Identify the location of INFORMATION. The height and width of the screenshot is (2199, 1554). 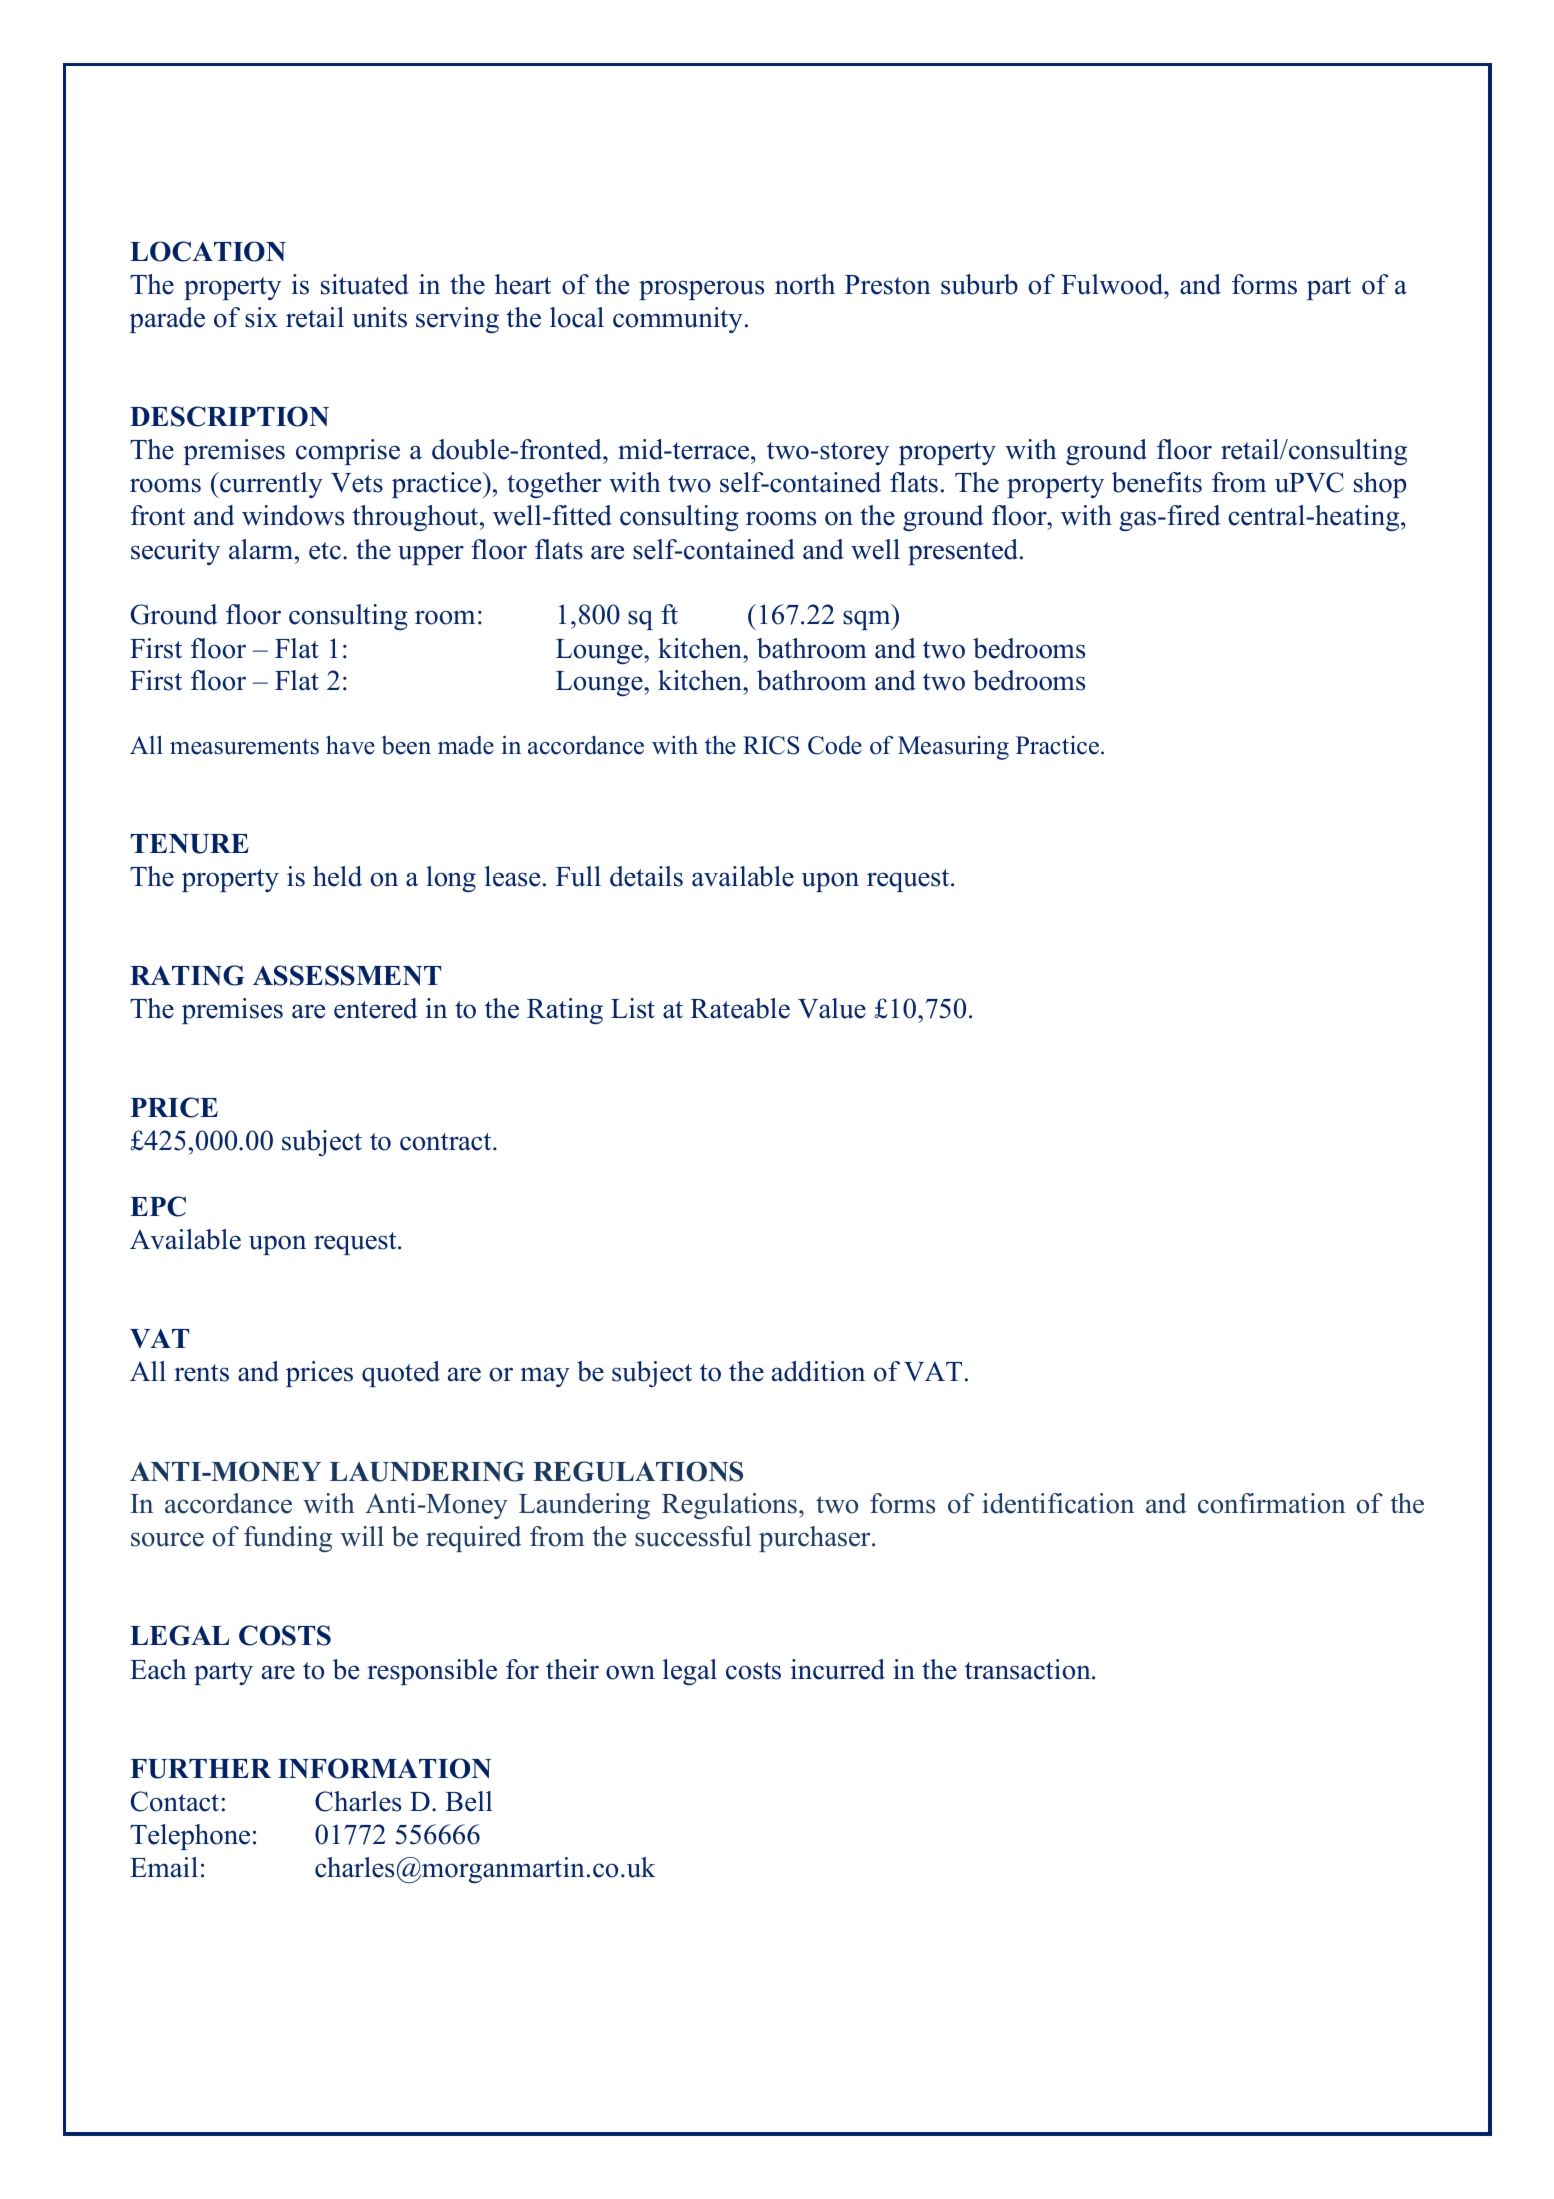
(384, 1768).
